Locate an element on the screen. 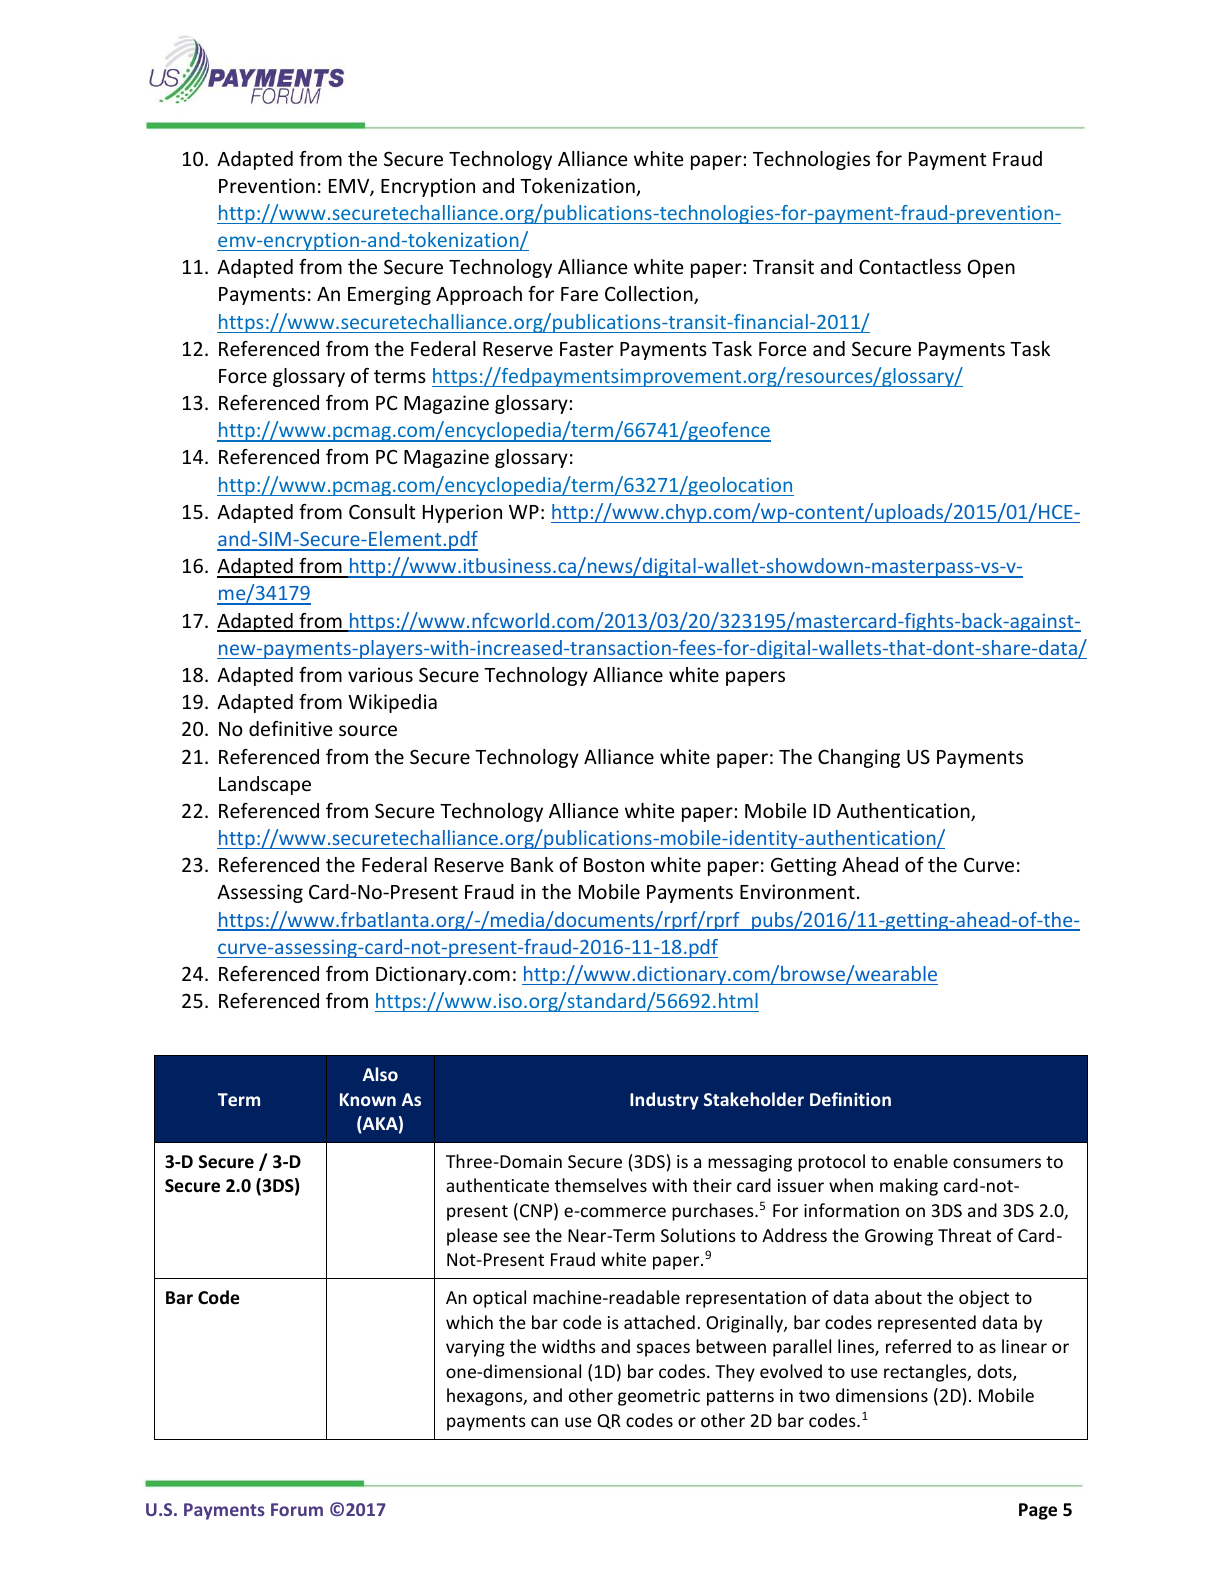 The height and width of the screenshot is (1594, 1232). Landscape is located at coordinates (265, 785).
